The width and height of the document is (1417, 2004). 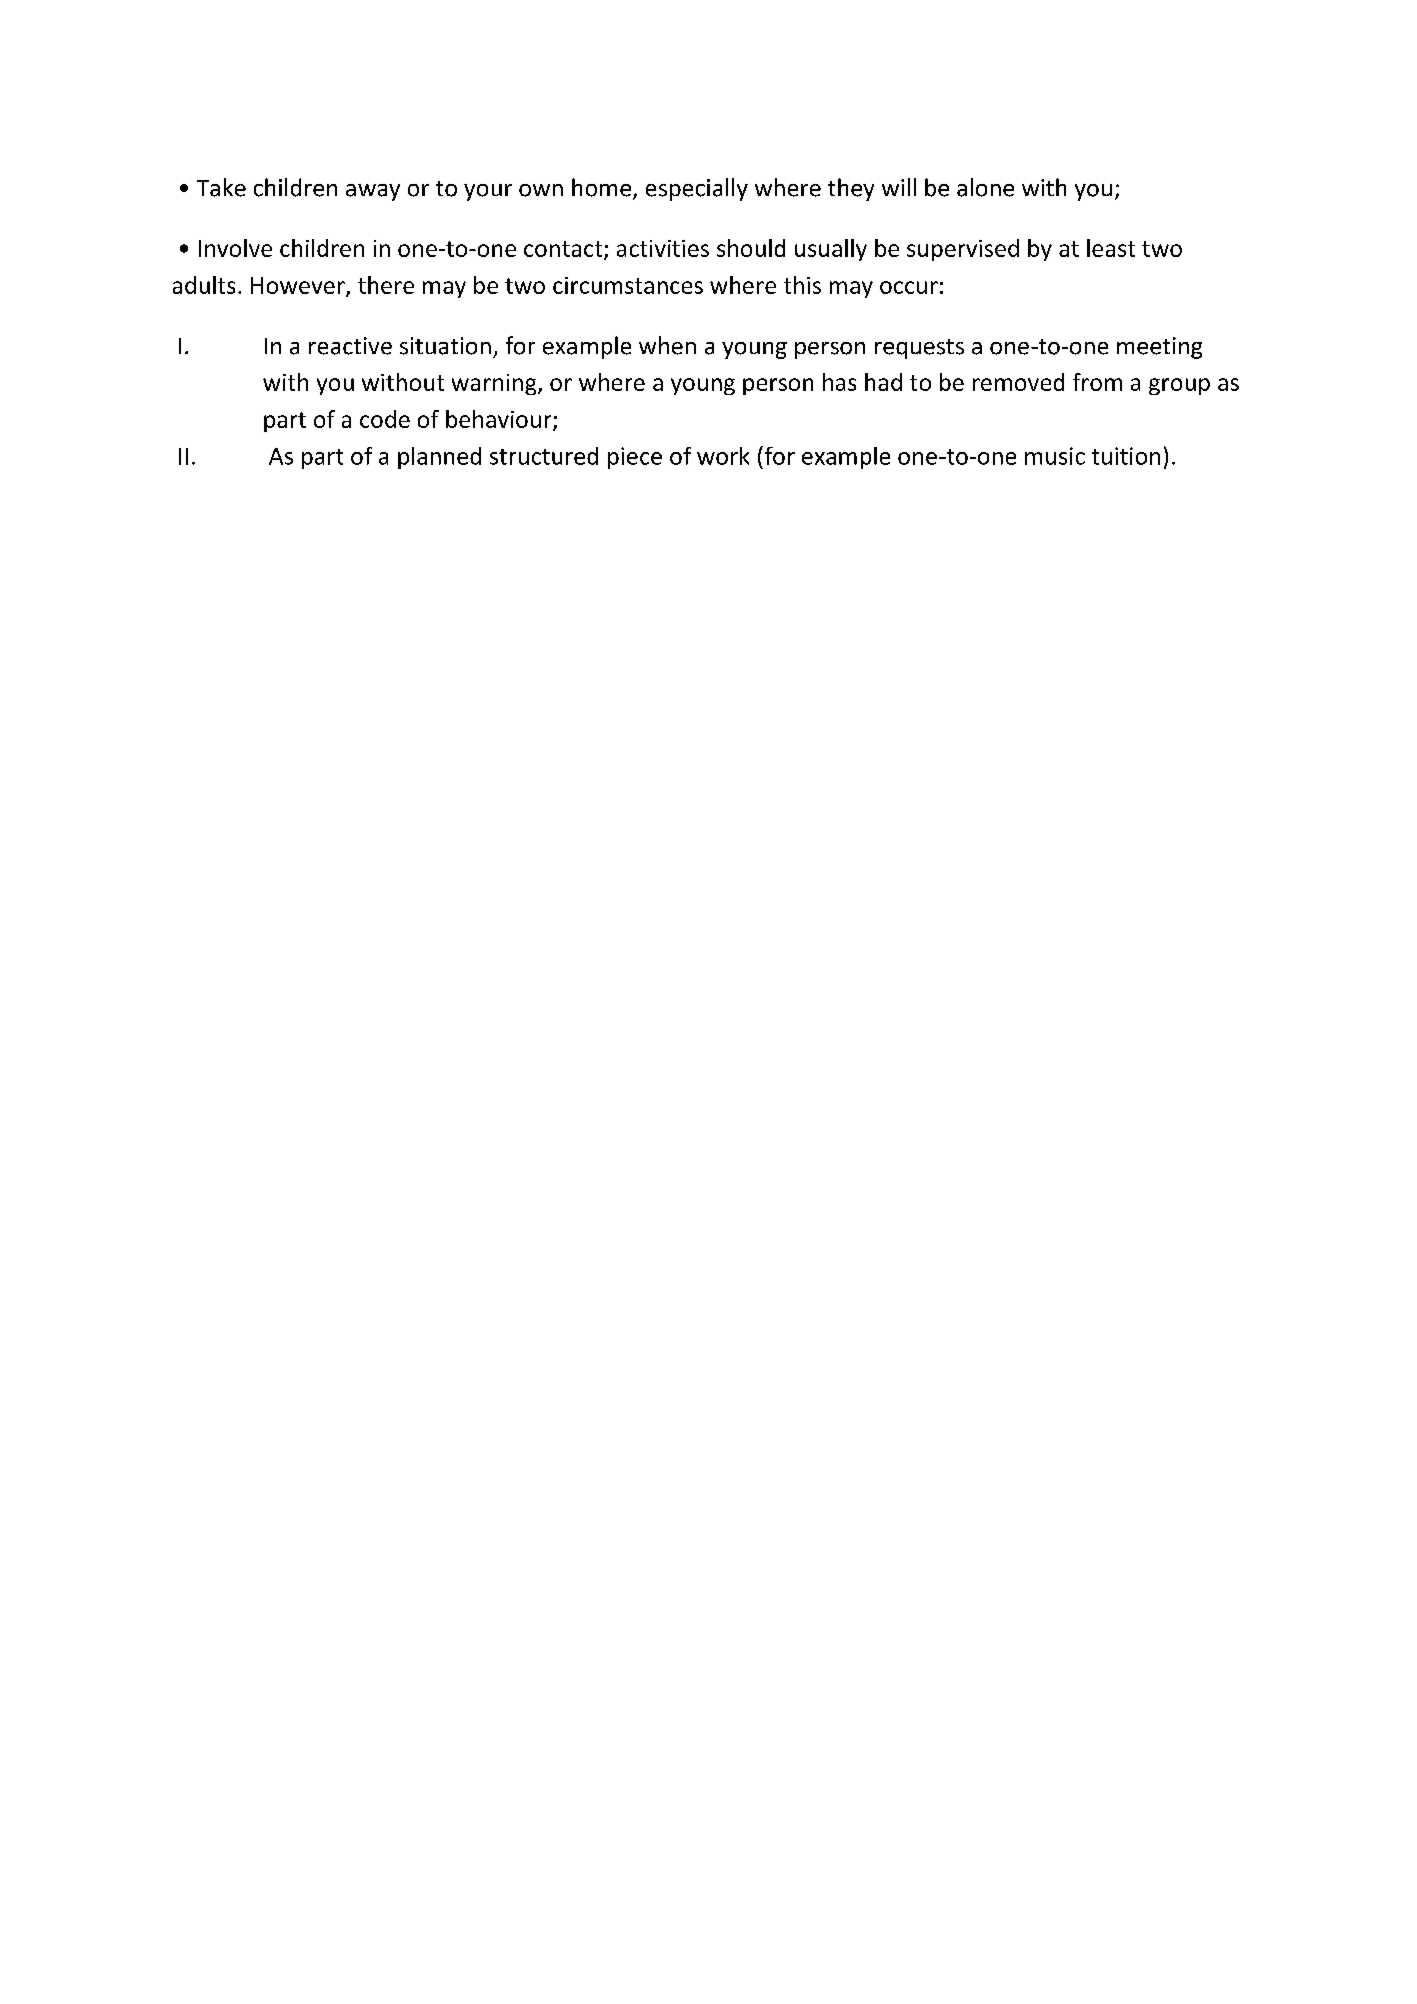 I want to click on alone, so click(x=985, y=187).
